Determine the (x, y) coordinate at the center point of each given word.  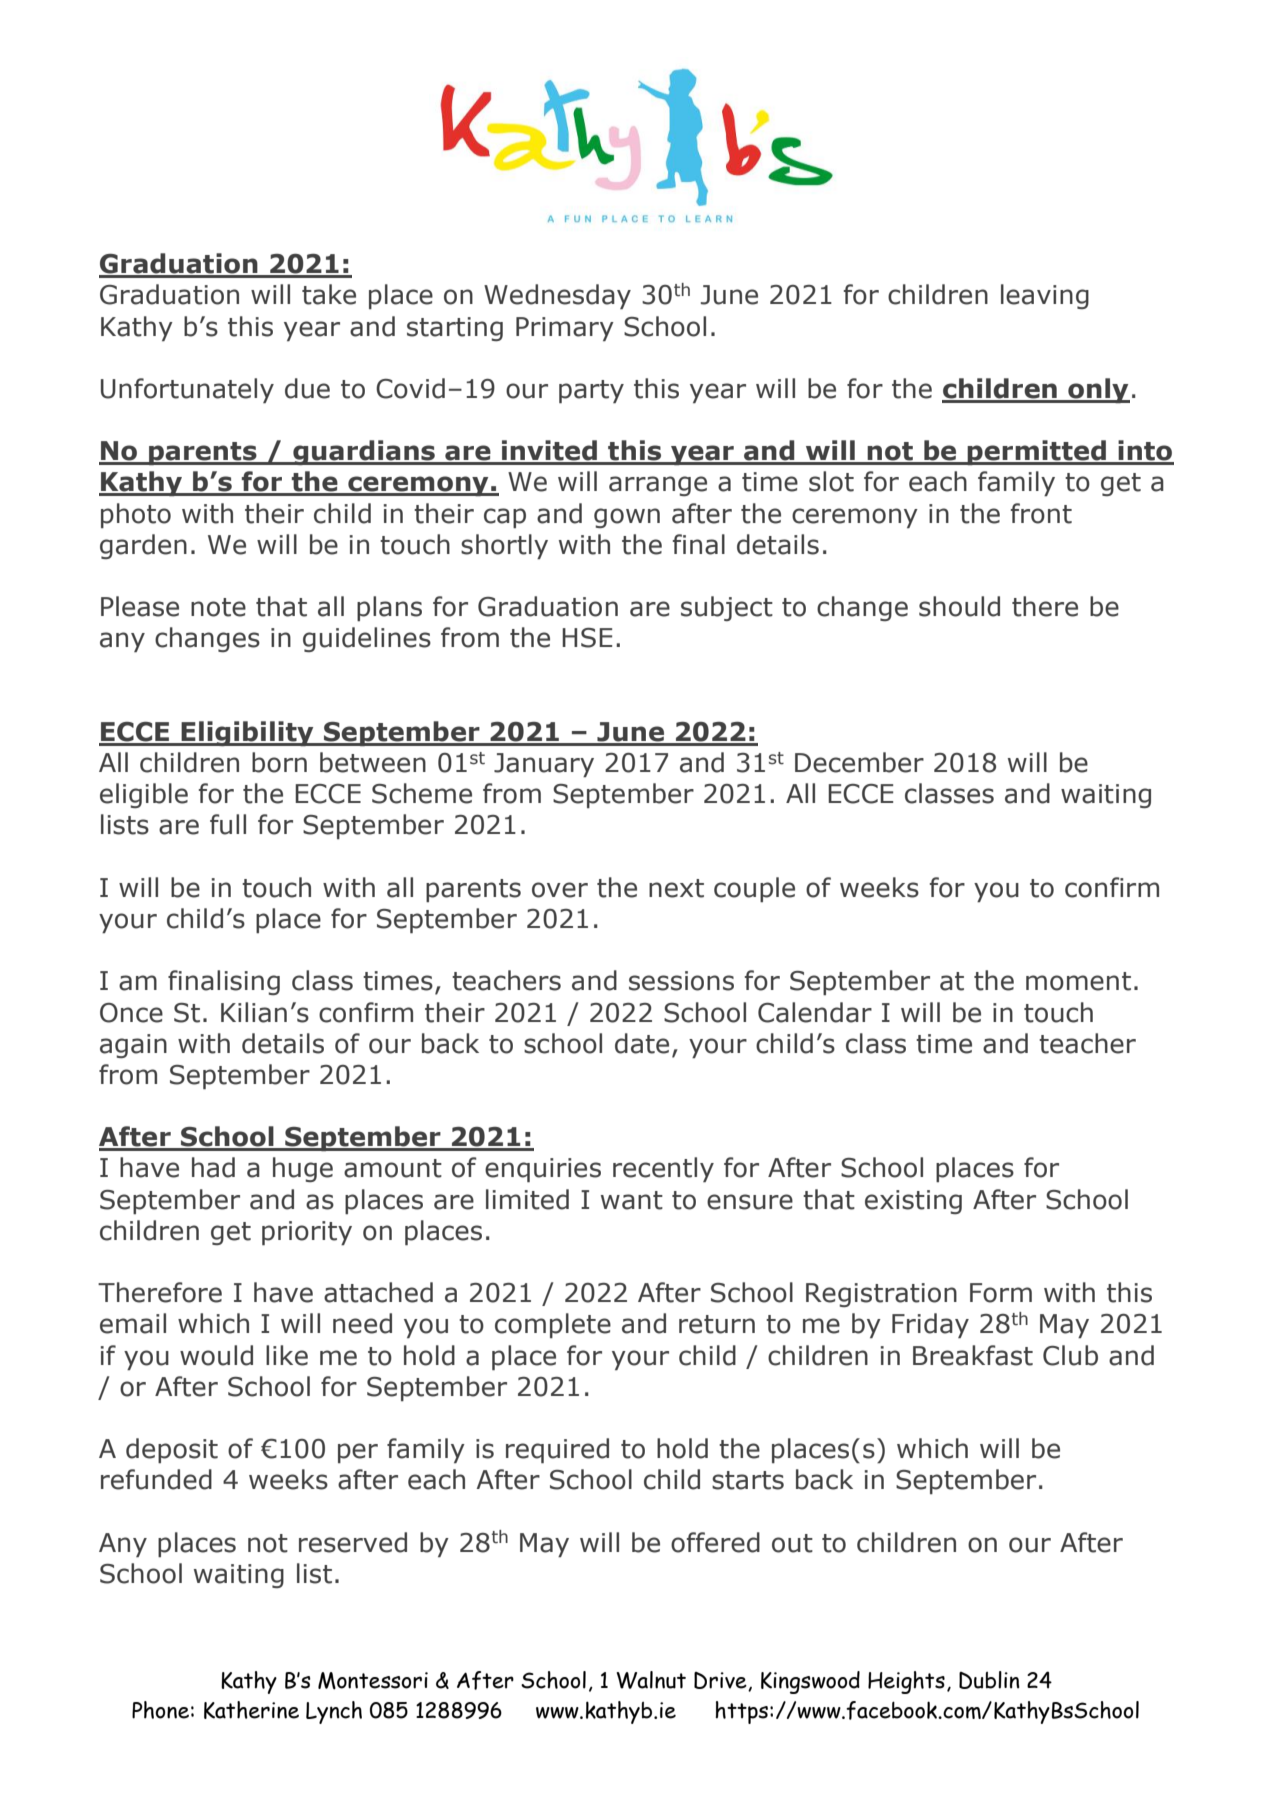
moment (1078, 981)
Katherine (251, 1710)
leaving (1045, 296)
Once (131, 1013)
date (642, 1043)
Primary (565, 329)
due (307, 388)
